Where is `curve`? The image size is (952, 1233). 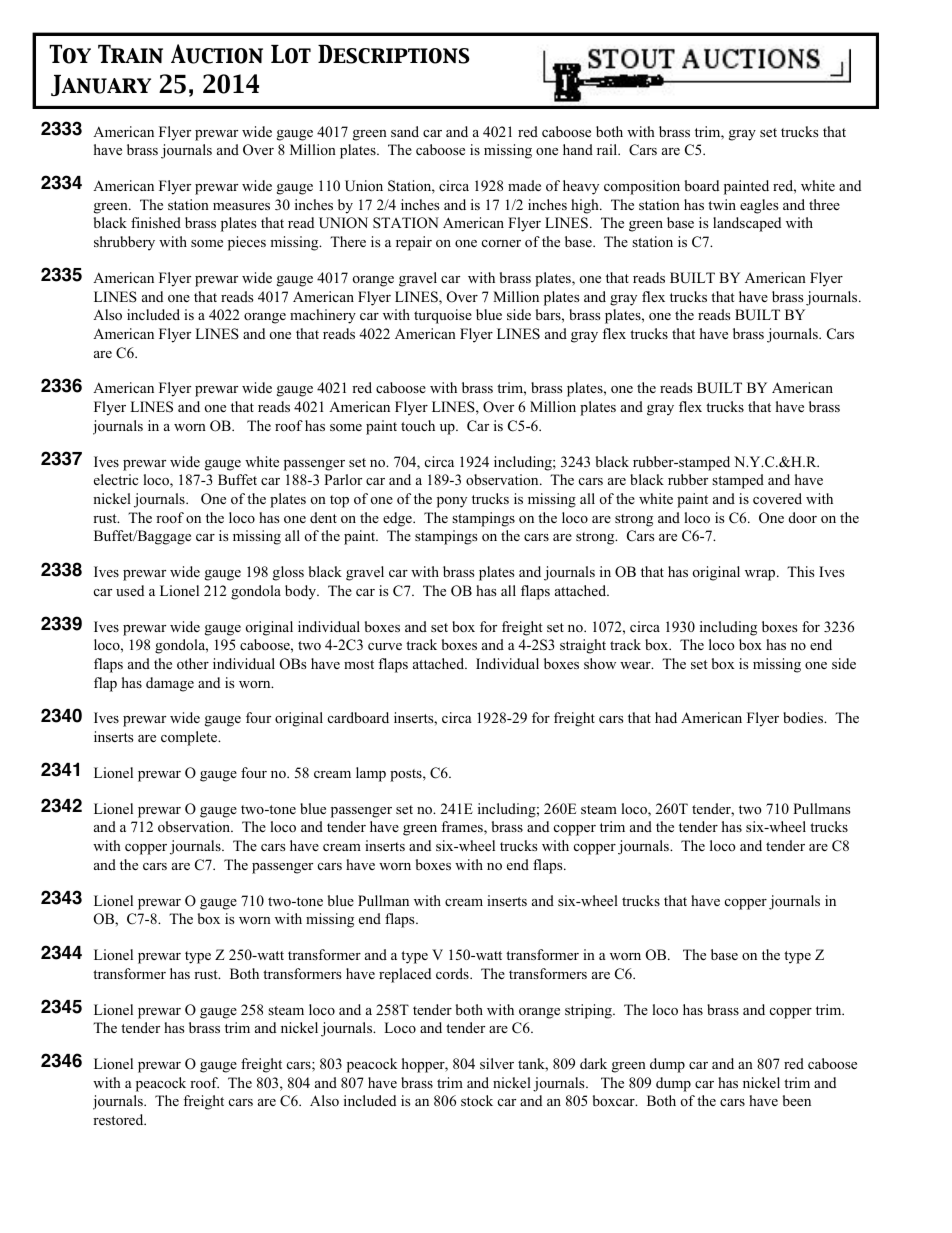 curve is located at coordinates (385, 646).
